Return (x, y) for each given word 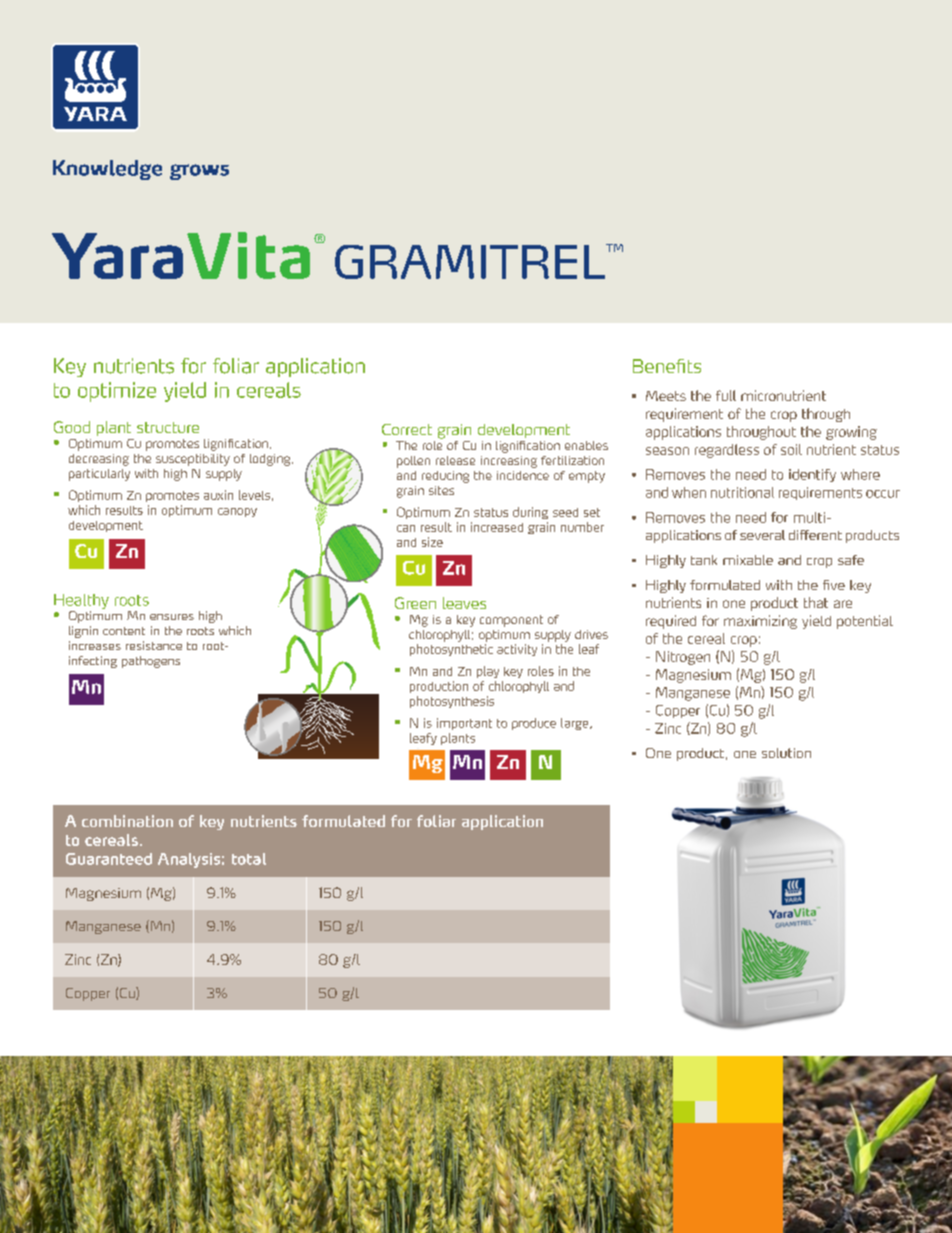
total (249, 859)
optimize (117, 392)
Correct (407, 429)
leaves (464, 603)
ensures (172, 617)
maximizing (760, 622)
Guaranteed (109, 859)
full (726, 395)
